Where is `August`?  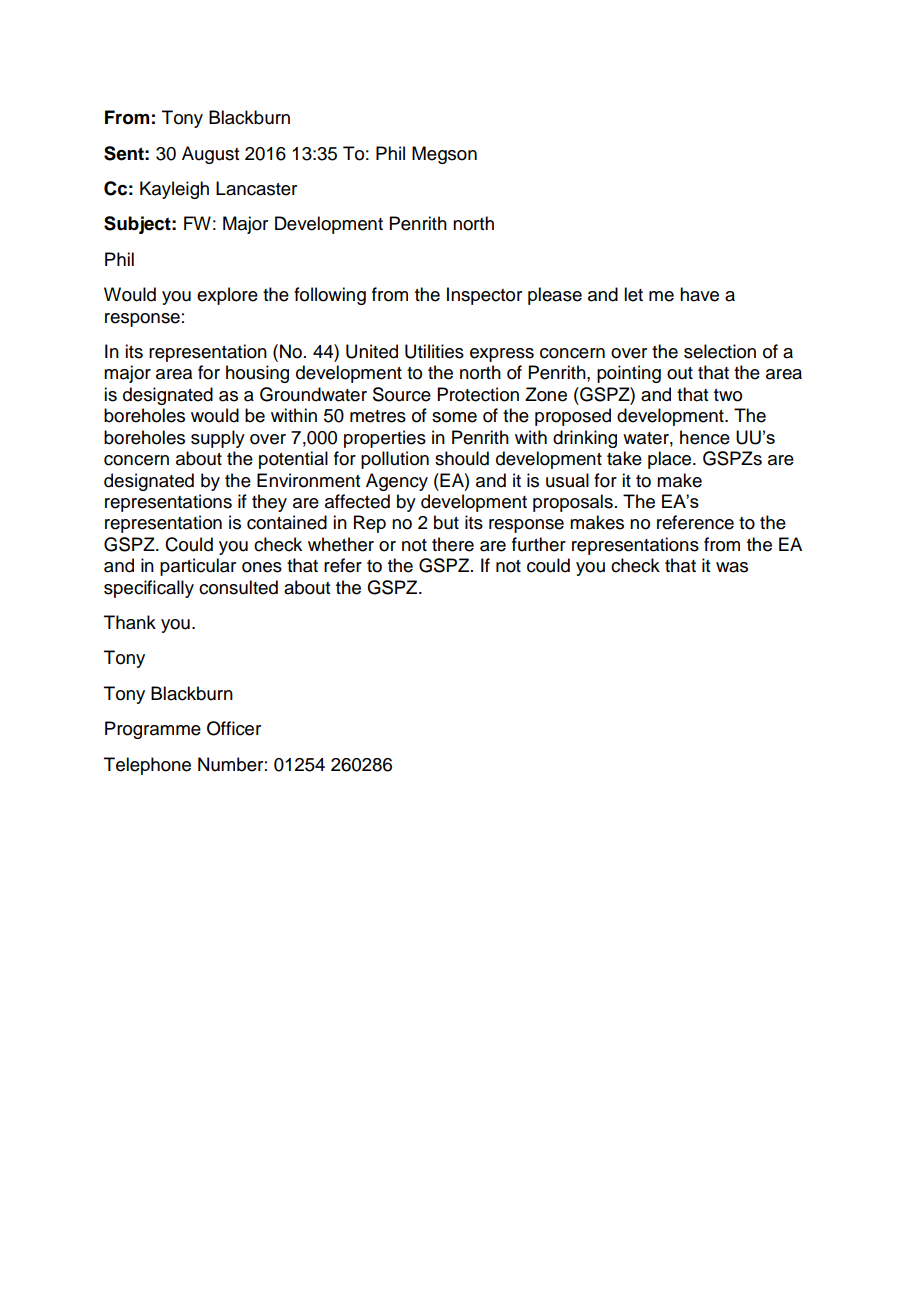 August is located at coordinates (210, 155).
